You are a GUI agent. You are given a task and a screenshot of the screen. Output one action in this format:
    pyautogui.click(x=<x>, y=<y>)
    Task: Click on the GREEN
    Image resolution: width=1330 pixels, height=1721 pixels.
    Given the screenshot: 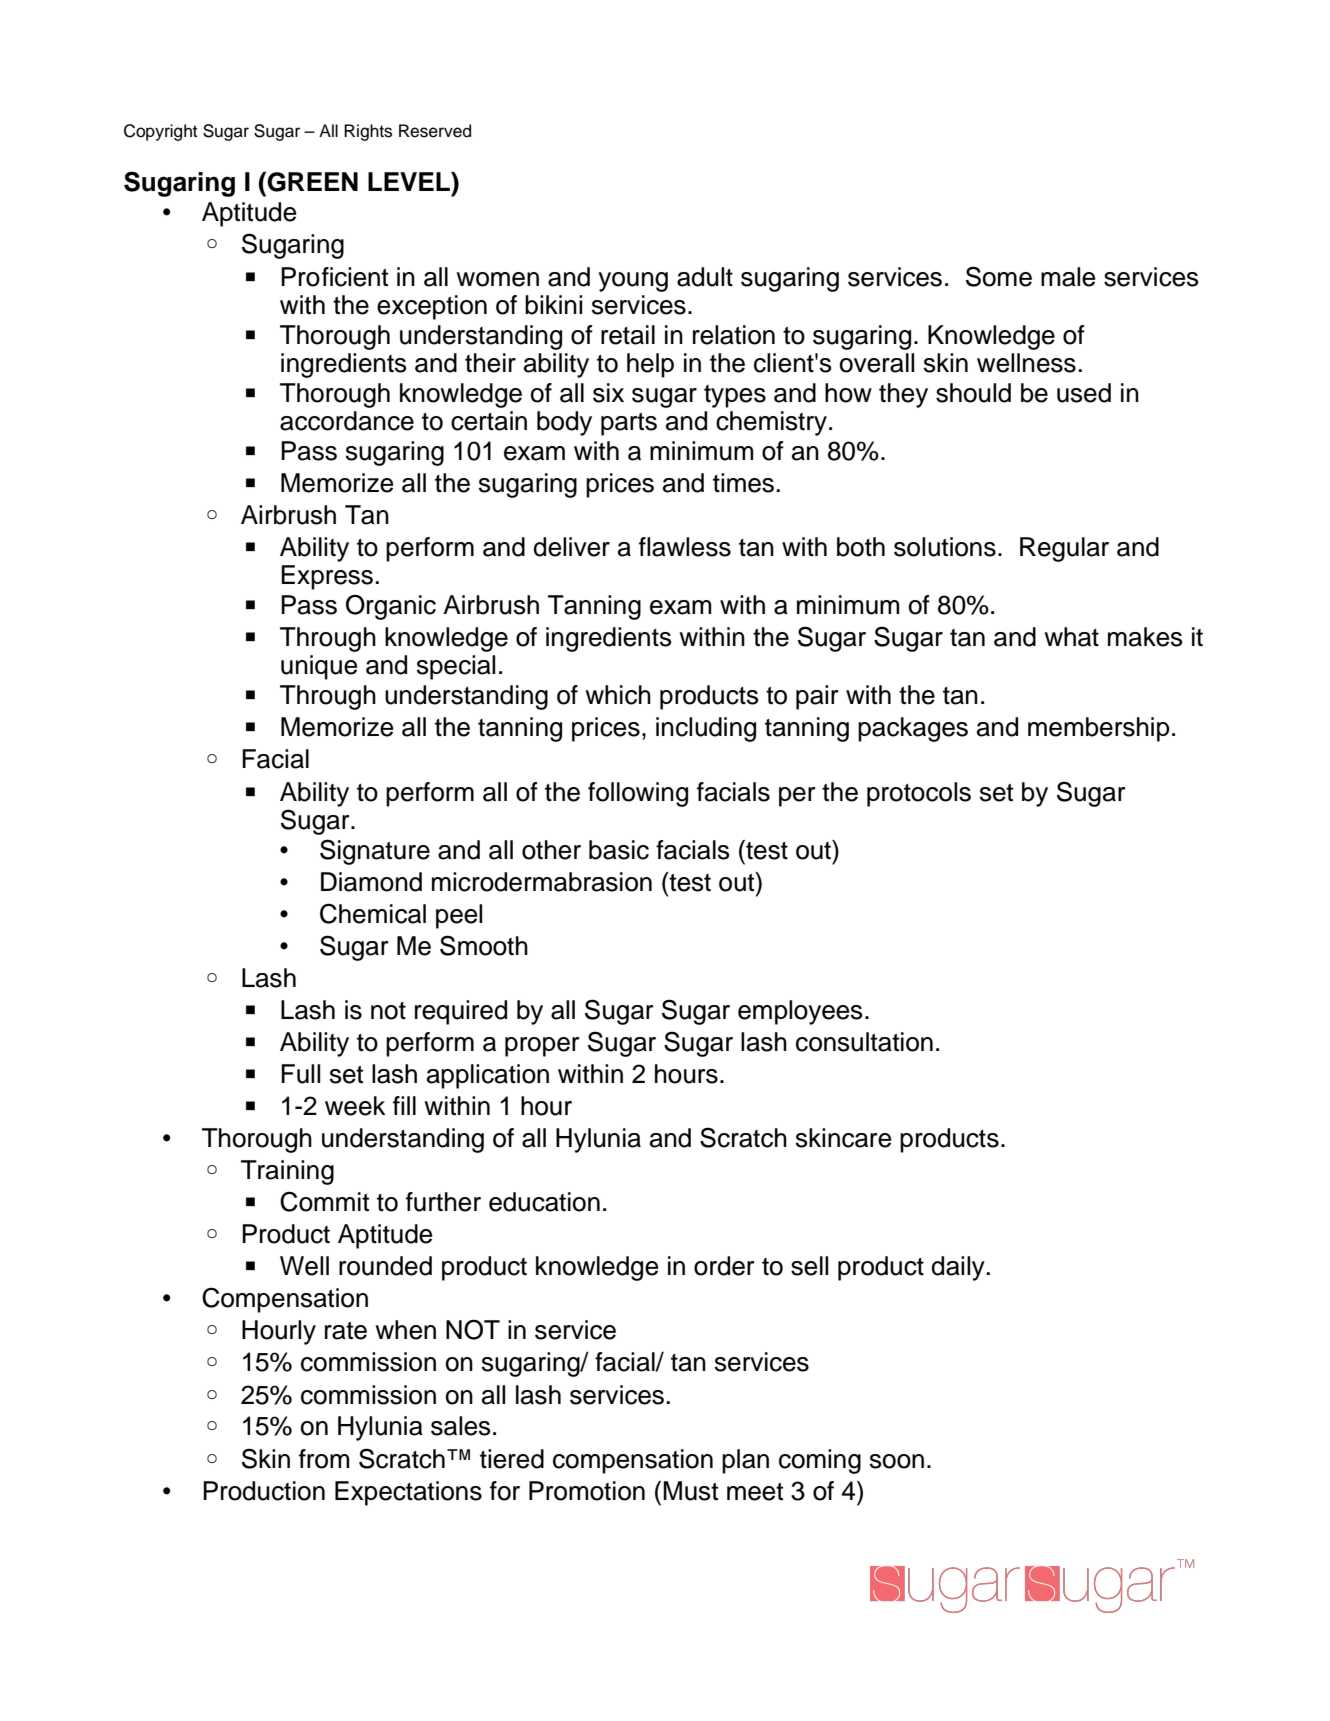 What is the action you would take?
    pyautogui.click(x=311, y=182)
